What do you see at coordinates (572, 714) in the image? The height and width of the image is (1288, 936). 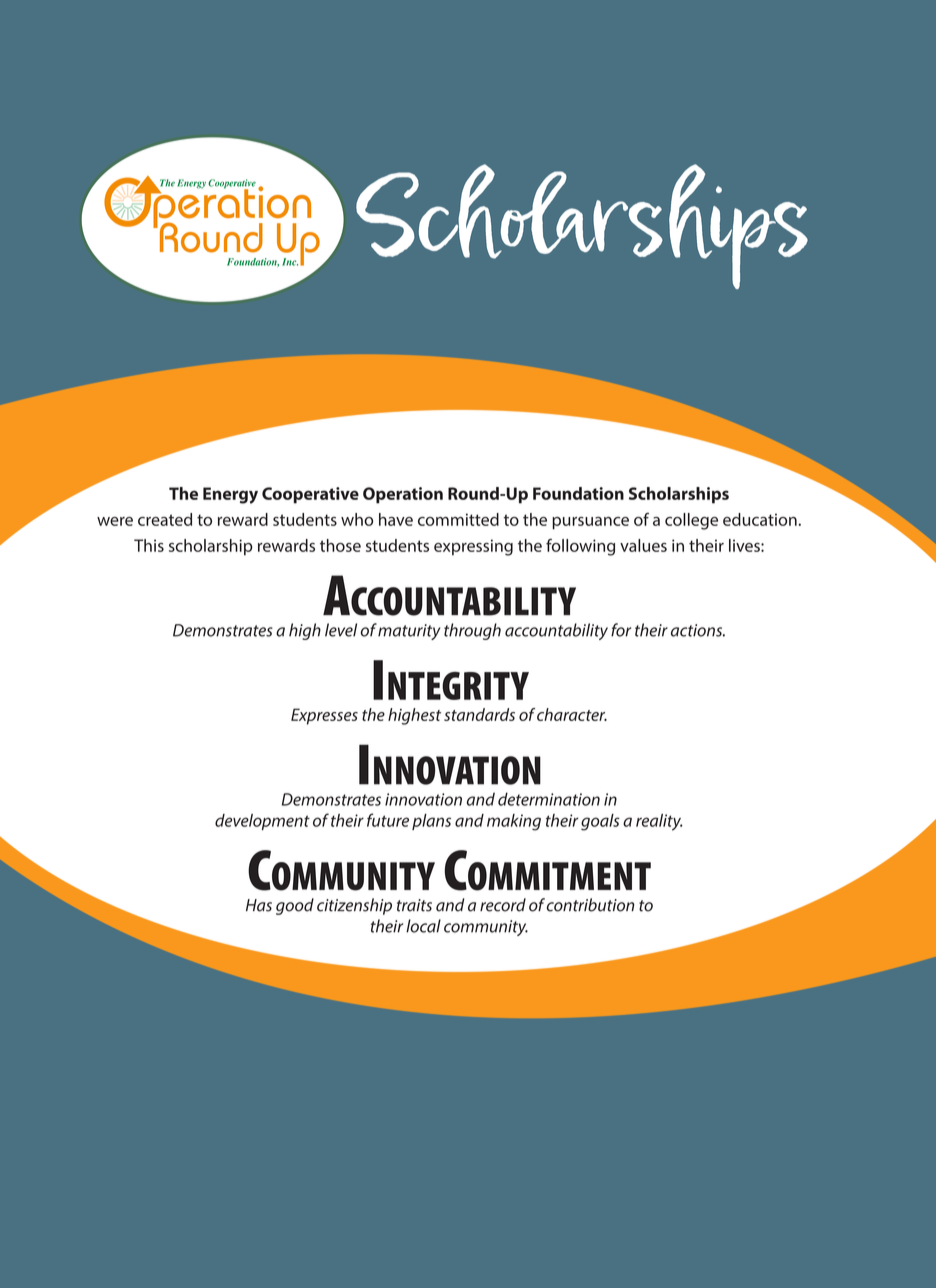 I see `character` at bounding box center [572, 714].
